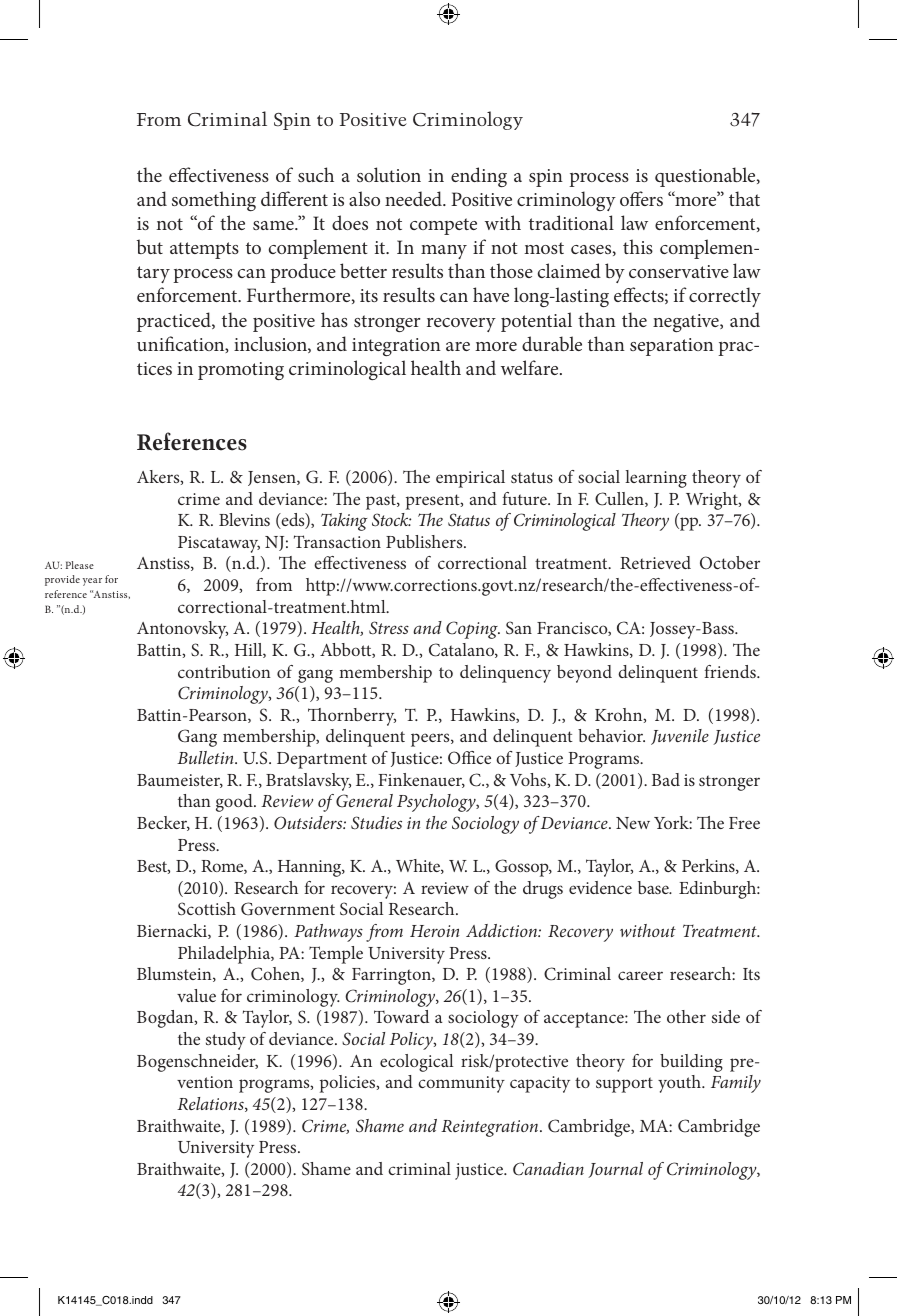  I want to click on study, so click(226, 1041).
